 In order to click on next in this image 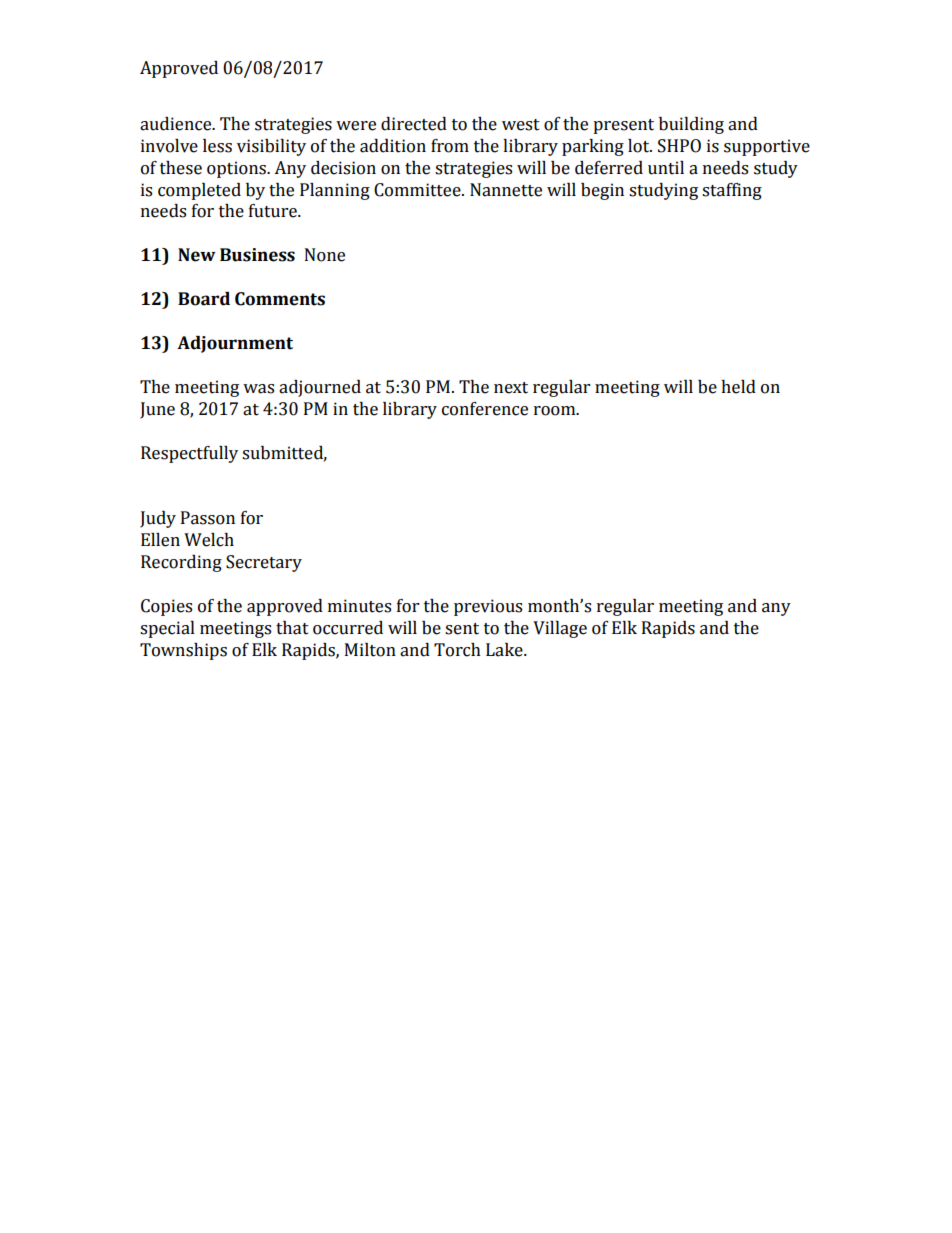, I will do `click(511, 388)`.
